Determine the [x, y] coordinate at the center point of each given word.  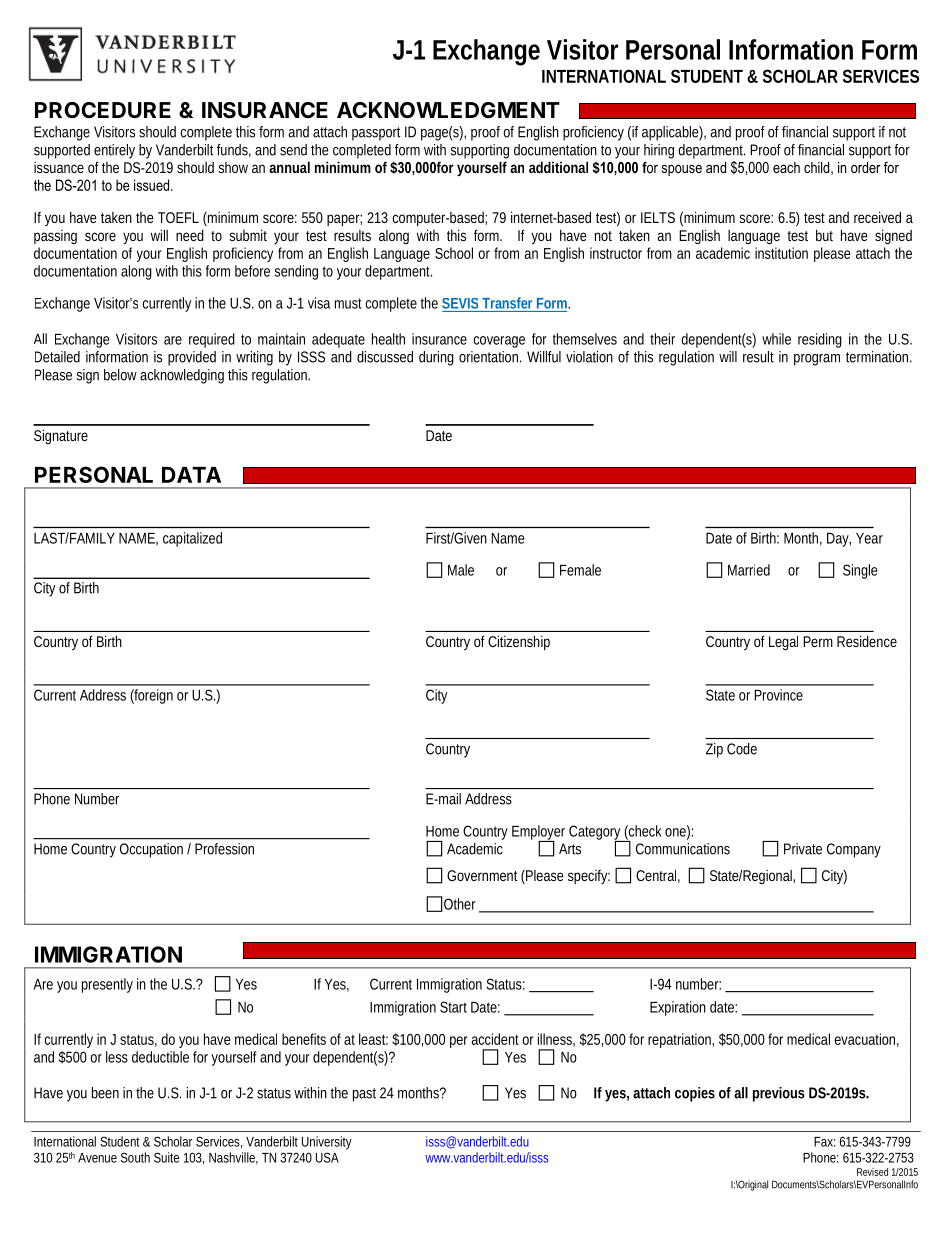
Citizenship [519, 642]
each [786, 167]
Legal [783, 642]
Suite [166, 1157]
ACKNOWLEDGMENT [448, 110]
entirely [114, 151]
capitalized [192, 539]
